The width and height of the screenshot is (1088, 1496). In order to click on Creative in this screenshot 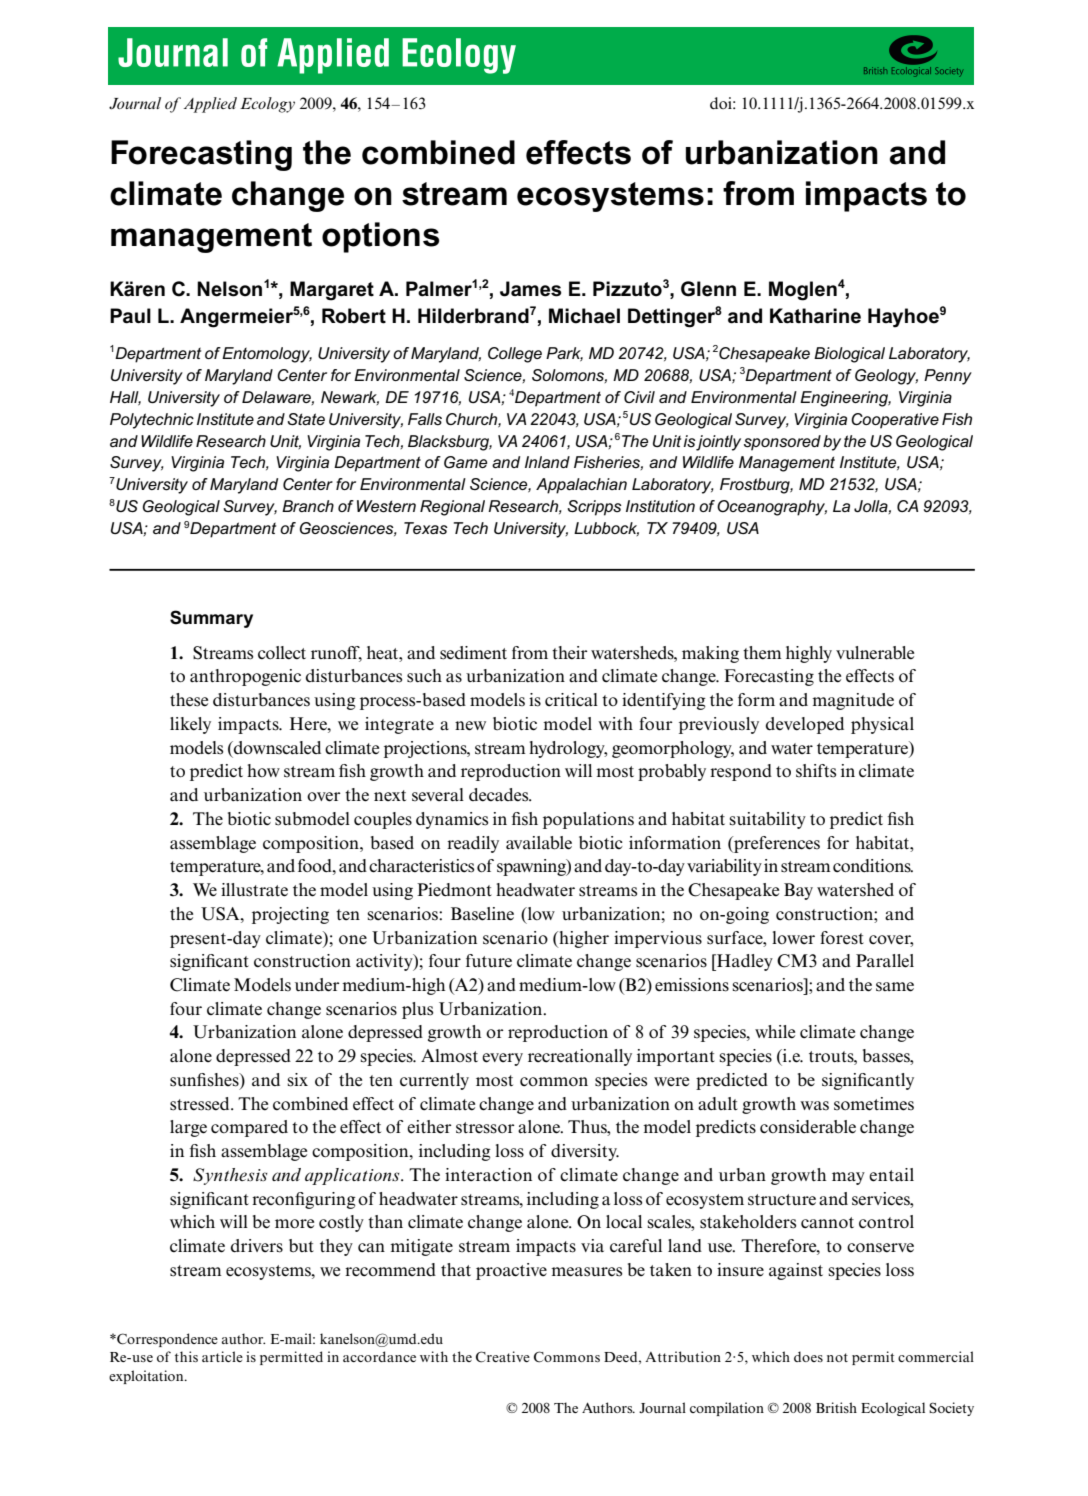, I will do `click(503, 1357)`.
